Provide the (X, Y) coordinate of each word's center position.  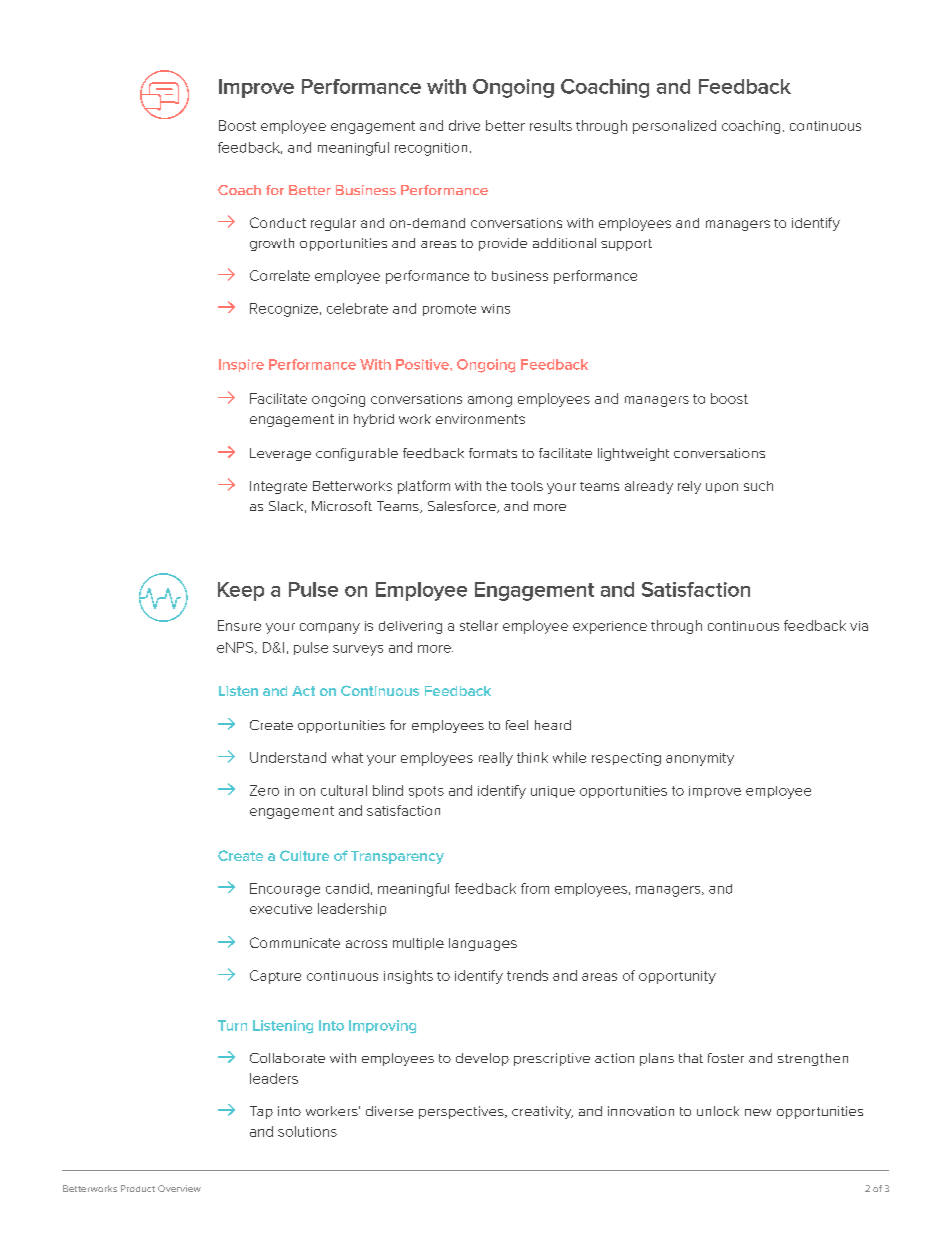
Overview (179, 1188)
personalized (674, 127)
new (758, 1112)
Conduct (278, 222)
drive (464, 125)
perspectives (462, 1112)
